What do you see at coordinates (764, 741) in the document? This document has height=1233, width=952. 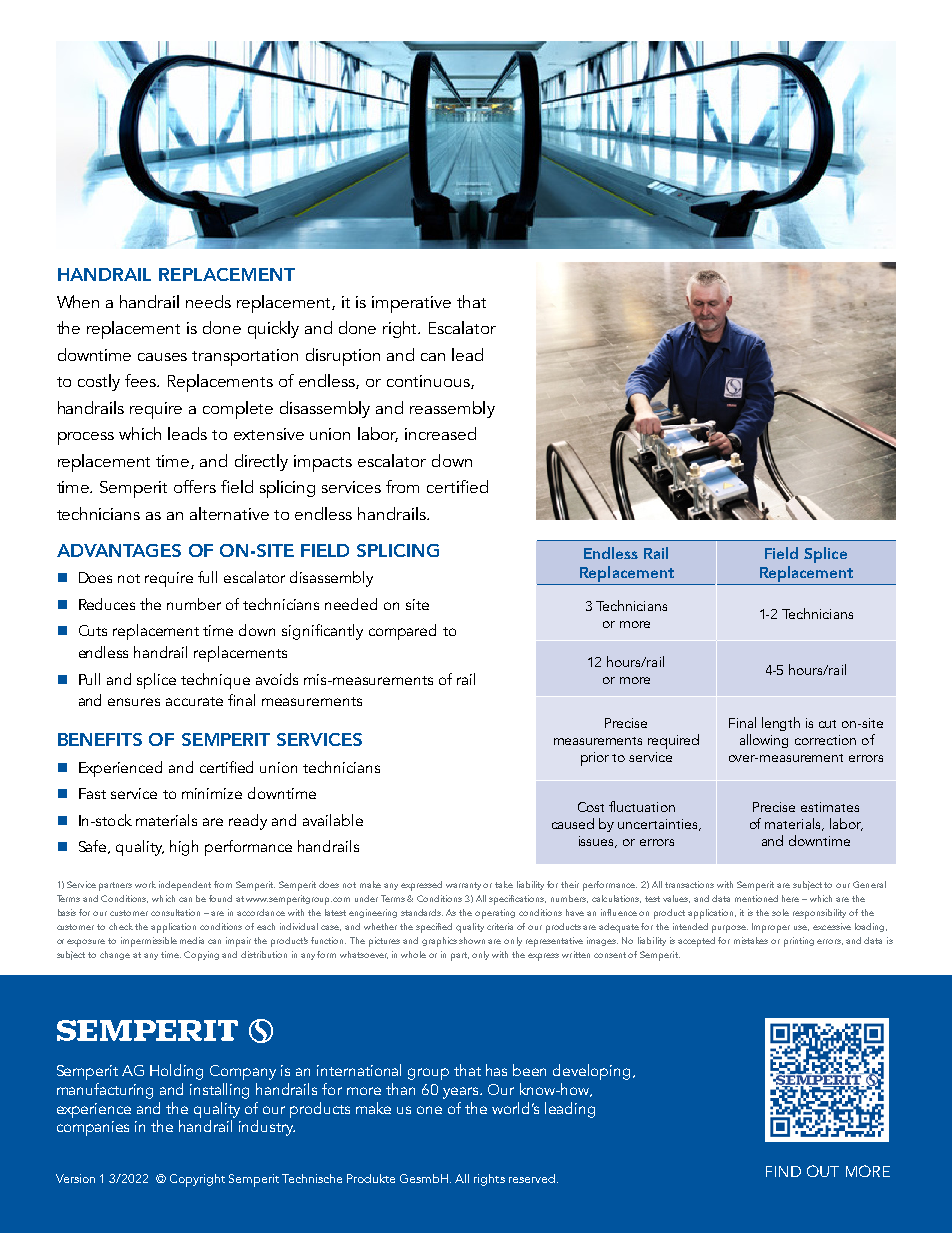 I see `allowing` at bounding box center [764, 741].
